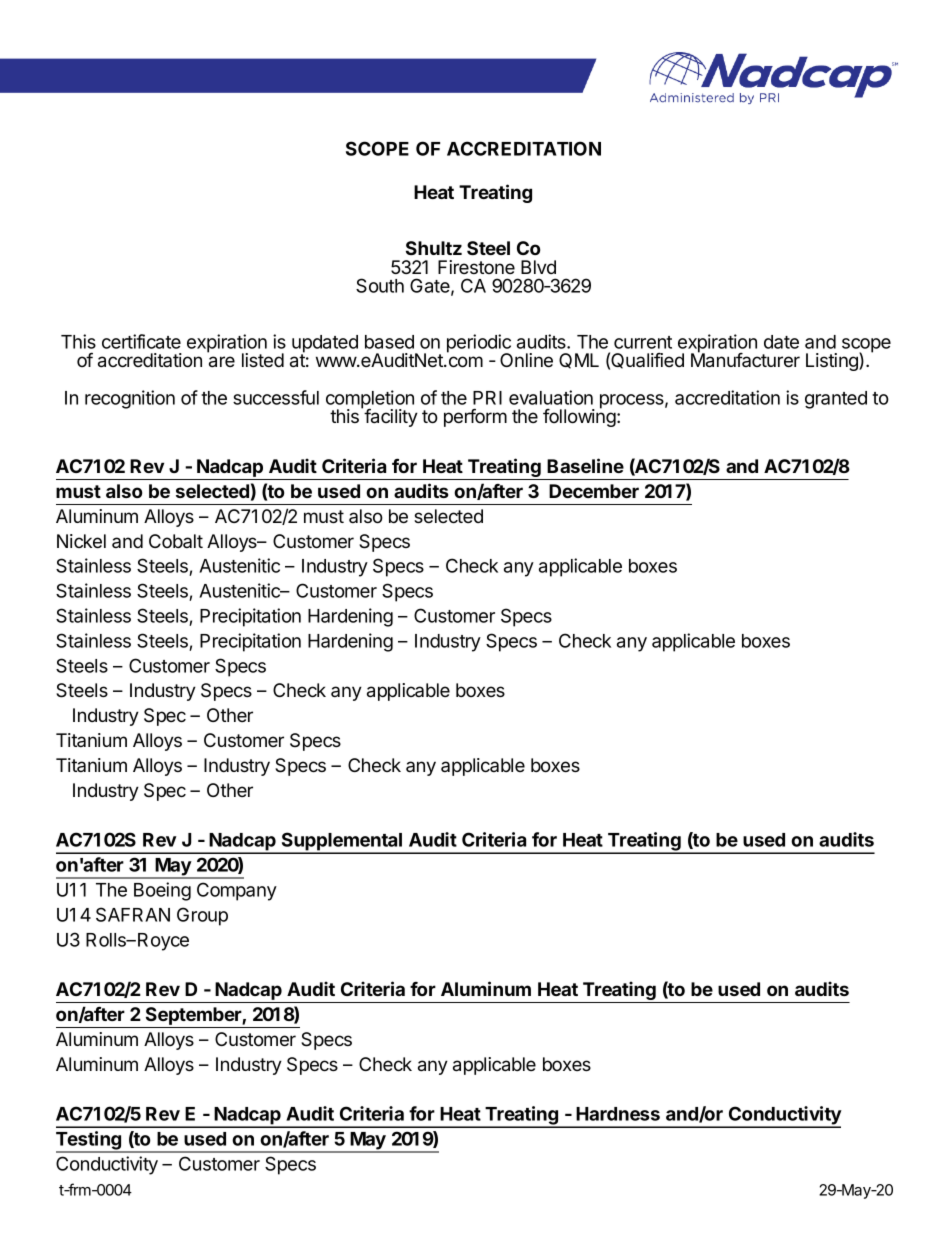 The height and width of the image is (1233, 952). I want to click on Testing, so click(90, 1141).
